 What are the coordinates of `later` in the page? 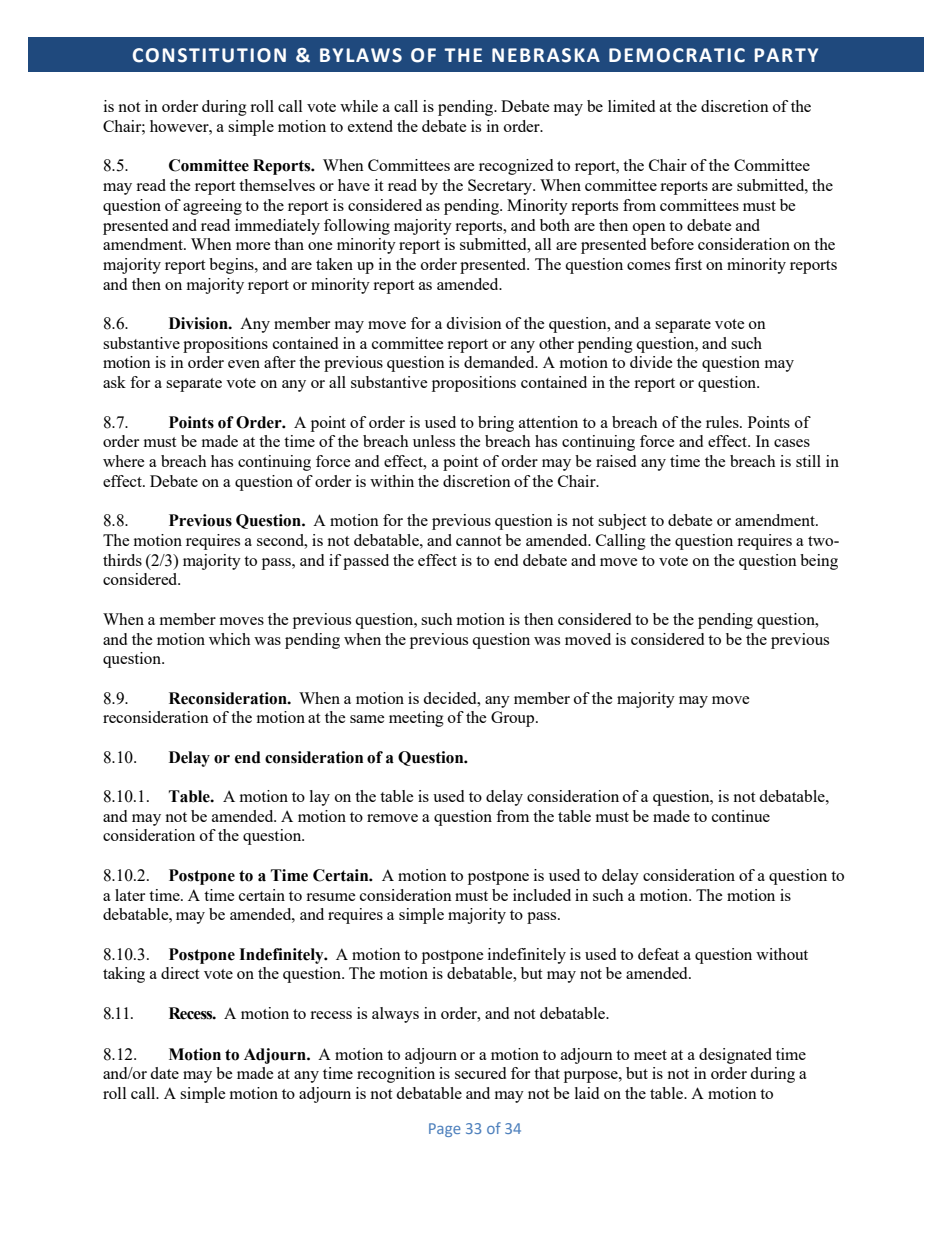 It's located at (130, 895).
